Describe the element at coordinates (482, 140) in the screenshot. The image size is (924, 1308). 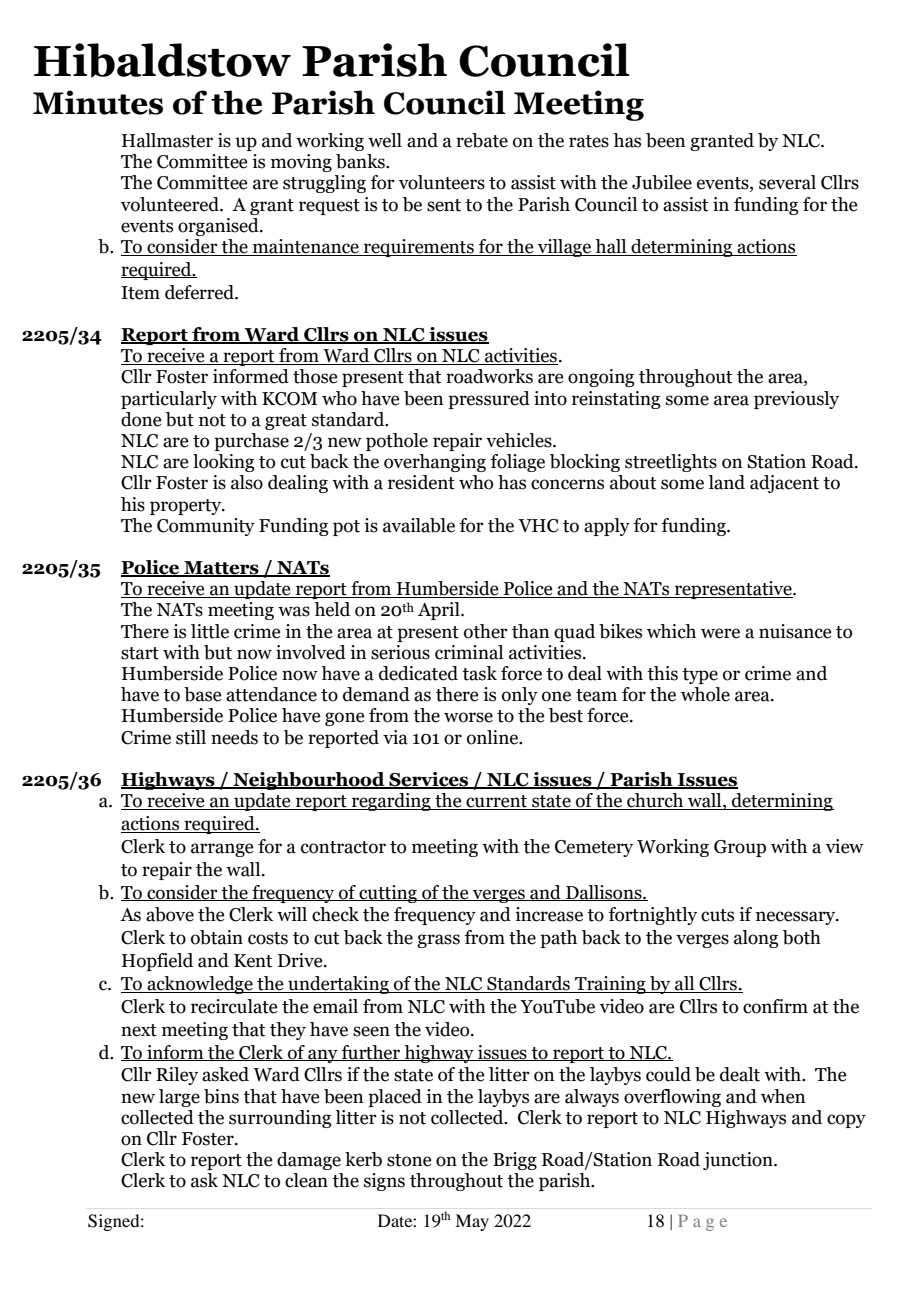
I see `rebate` at that location.
